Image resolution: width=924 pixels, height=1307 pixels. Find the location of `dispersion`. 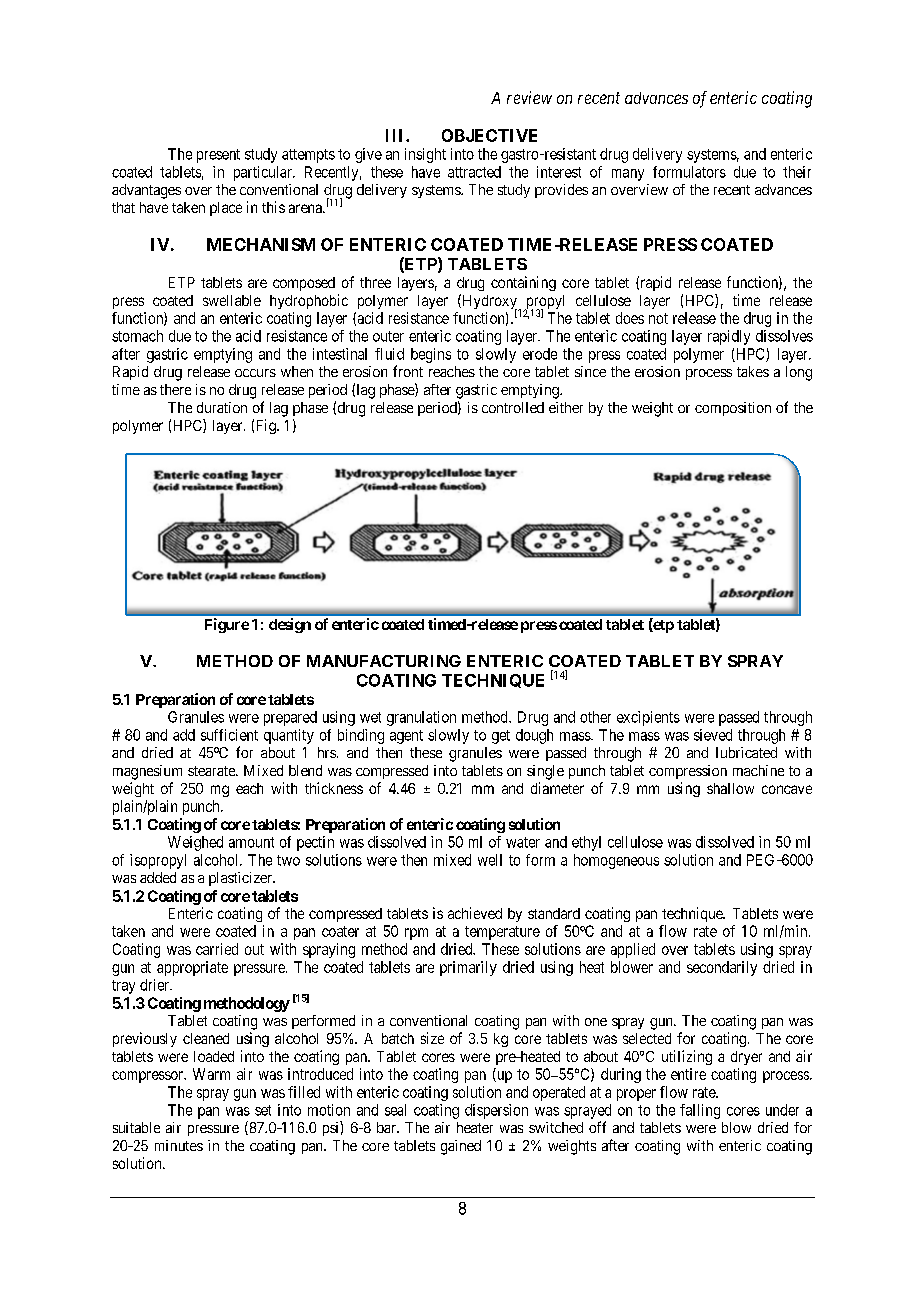

dispersion is located at coordinates (496, 1111).
